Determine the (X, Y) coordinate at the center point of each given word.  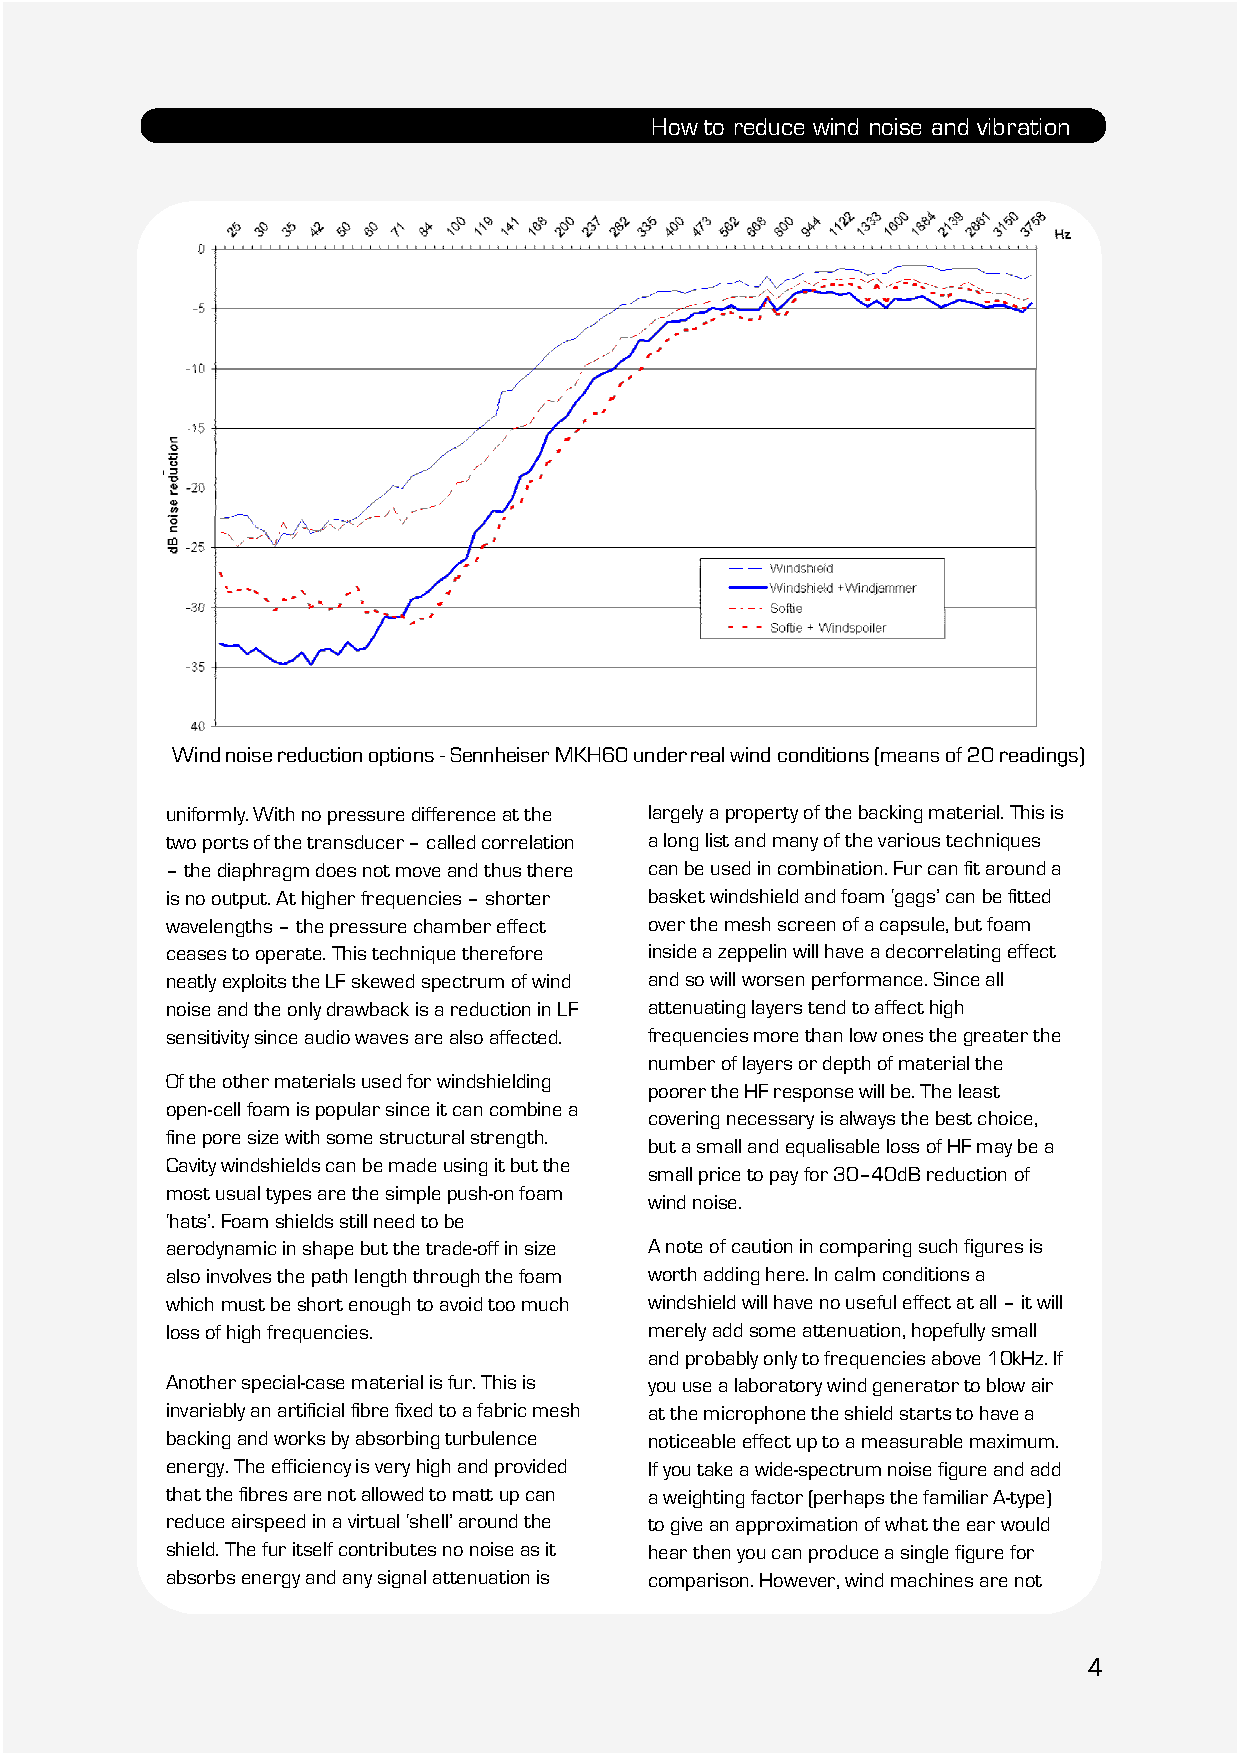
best (954, 1118)
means (910, 757)
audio (327, 1037)
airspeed (268, 1523)
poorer (677, 1095)
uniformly (207, 816)
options (401, 756)
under (660, 754)
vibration (1023, 126)
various (909, 840)
